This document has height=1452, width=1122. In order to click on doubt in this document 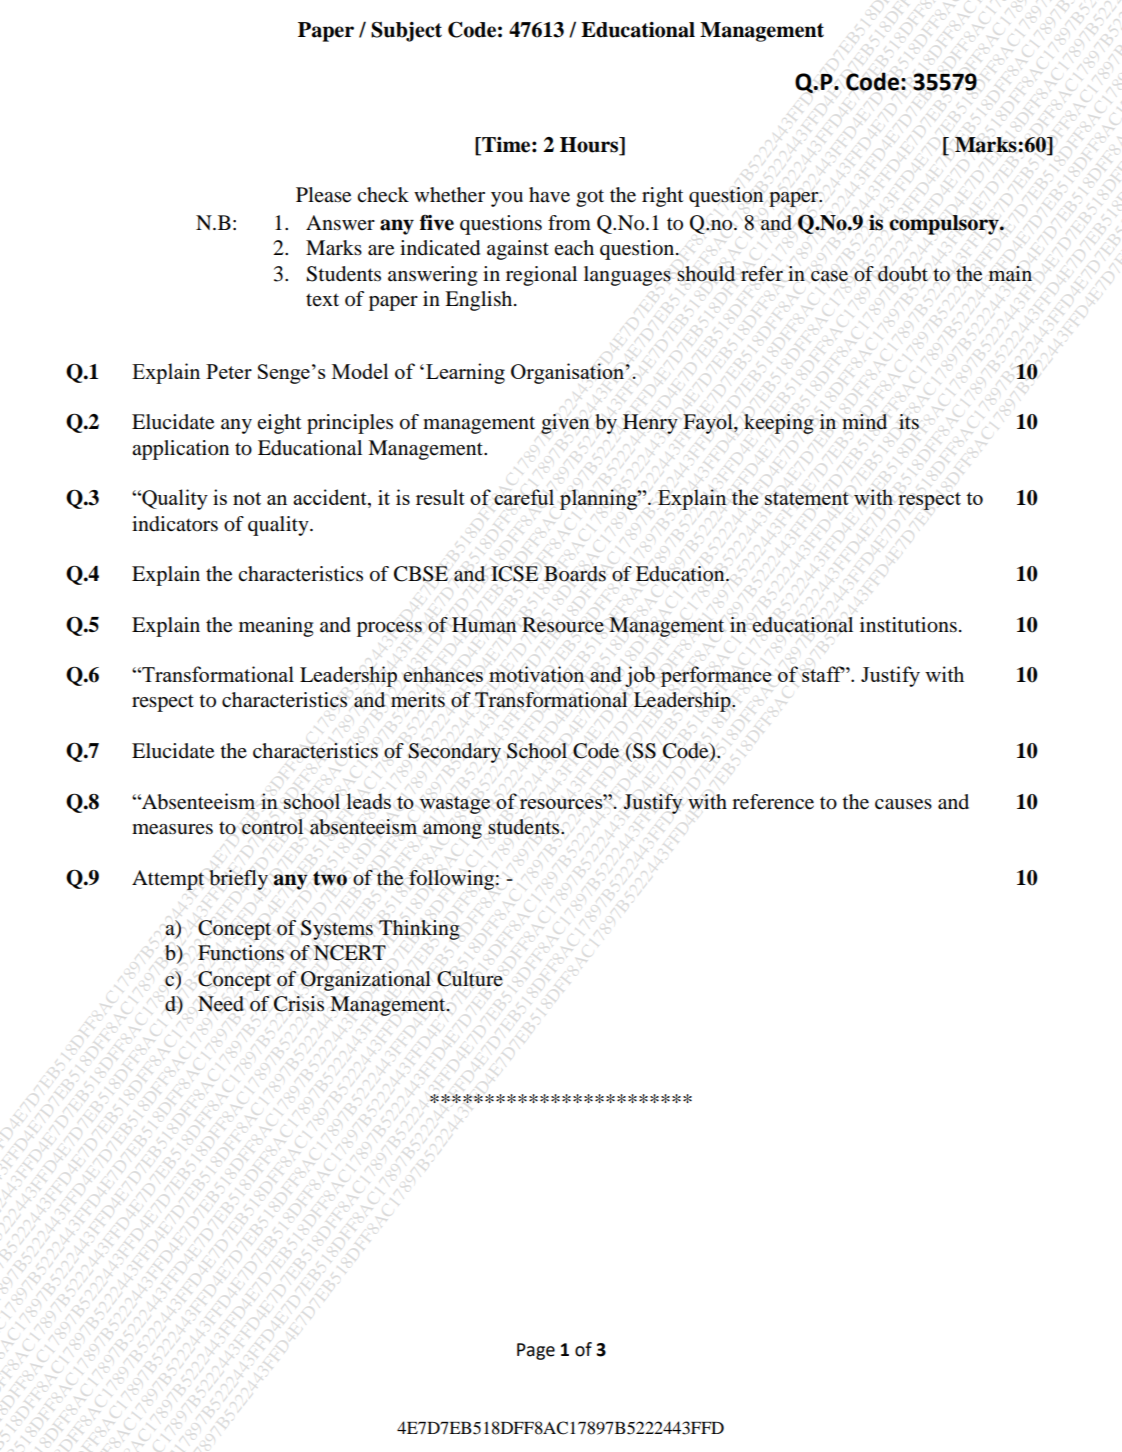, I will do `click(903, 274)`.
